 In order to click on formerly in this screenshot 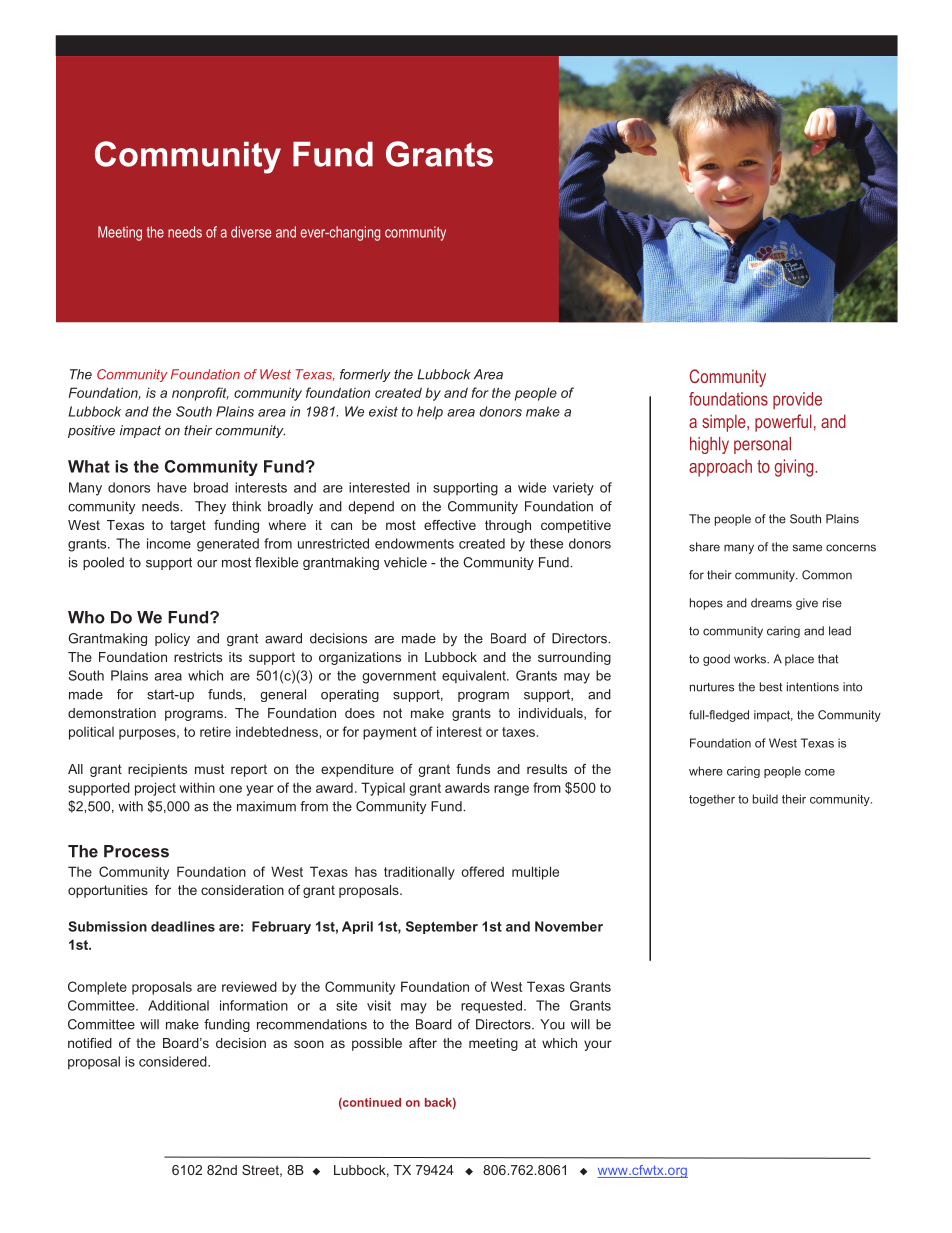, I will do `click(365, 375)`.
